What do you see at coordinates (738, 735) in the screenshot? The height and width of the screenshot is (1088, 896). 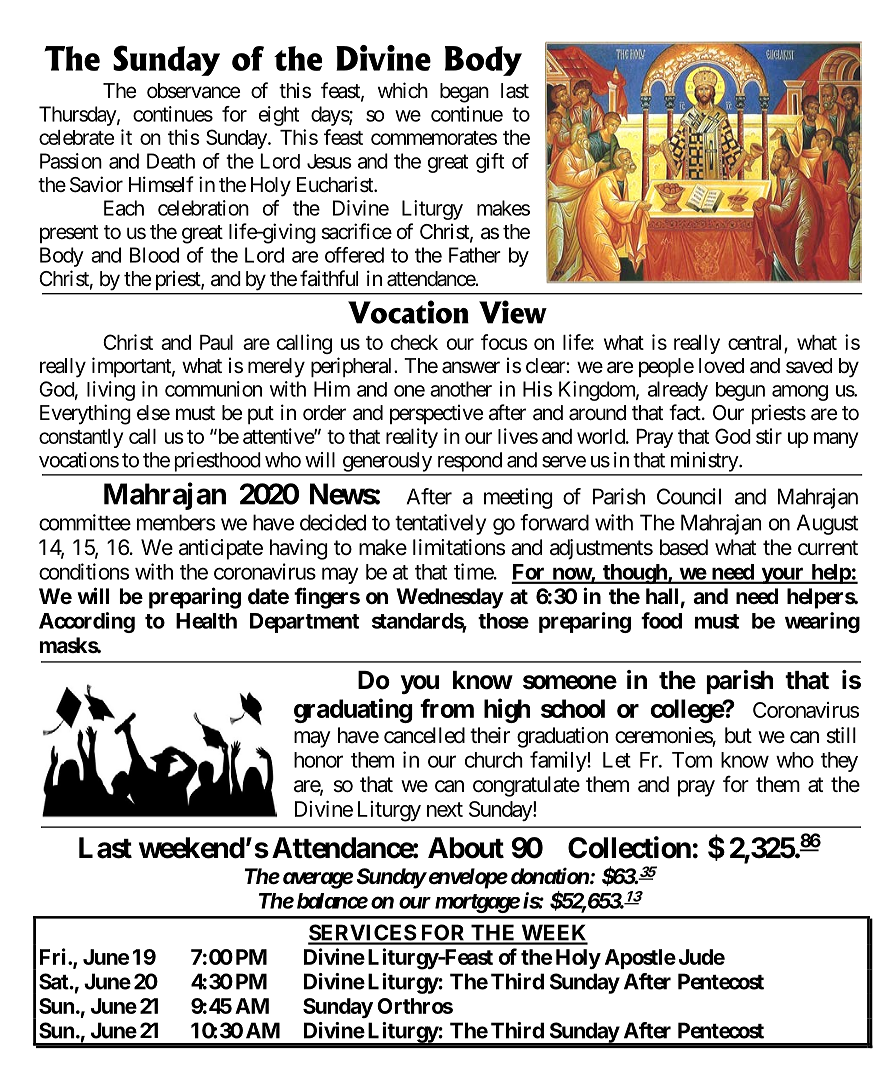 I see `but` at bounding box center [738, 735].
